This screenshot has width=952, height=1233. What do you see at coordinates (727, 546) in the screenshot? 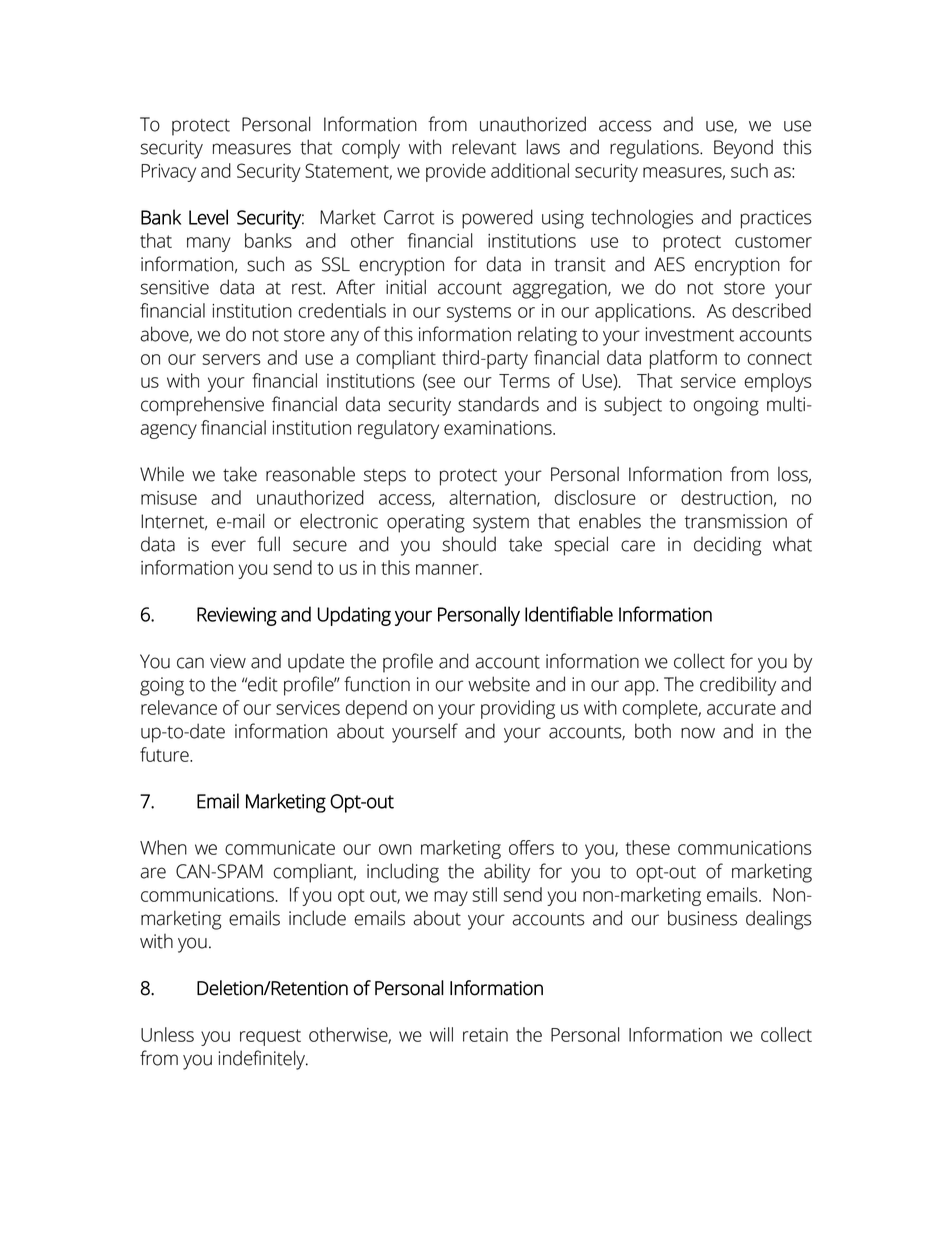
I see `deciding` at bounding box center [727, 546].
